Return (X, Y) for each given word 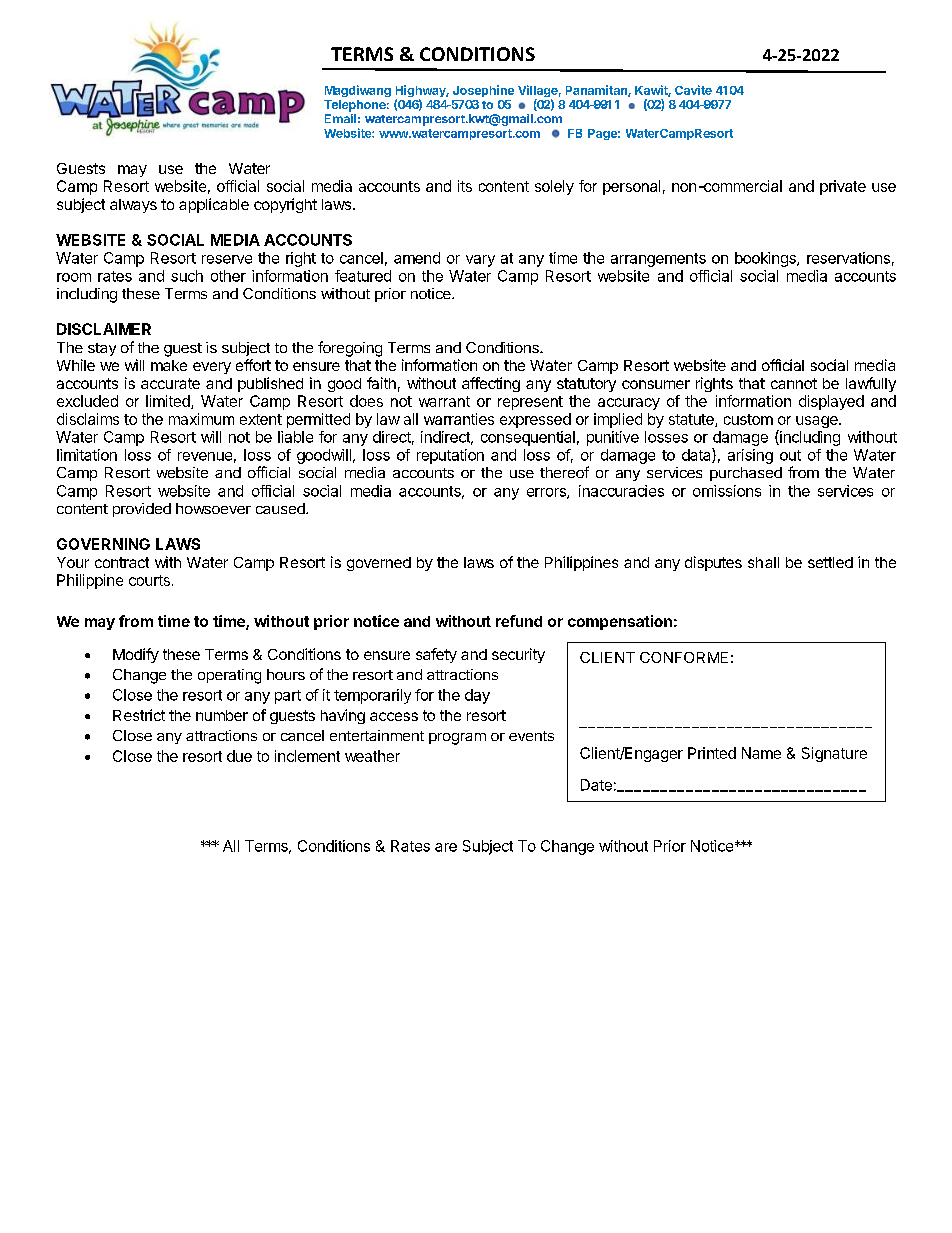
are (446, 847)
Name (761, 753)
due (239, 756)
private (843, 187)
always (133, 206)
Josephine (483, 91)
